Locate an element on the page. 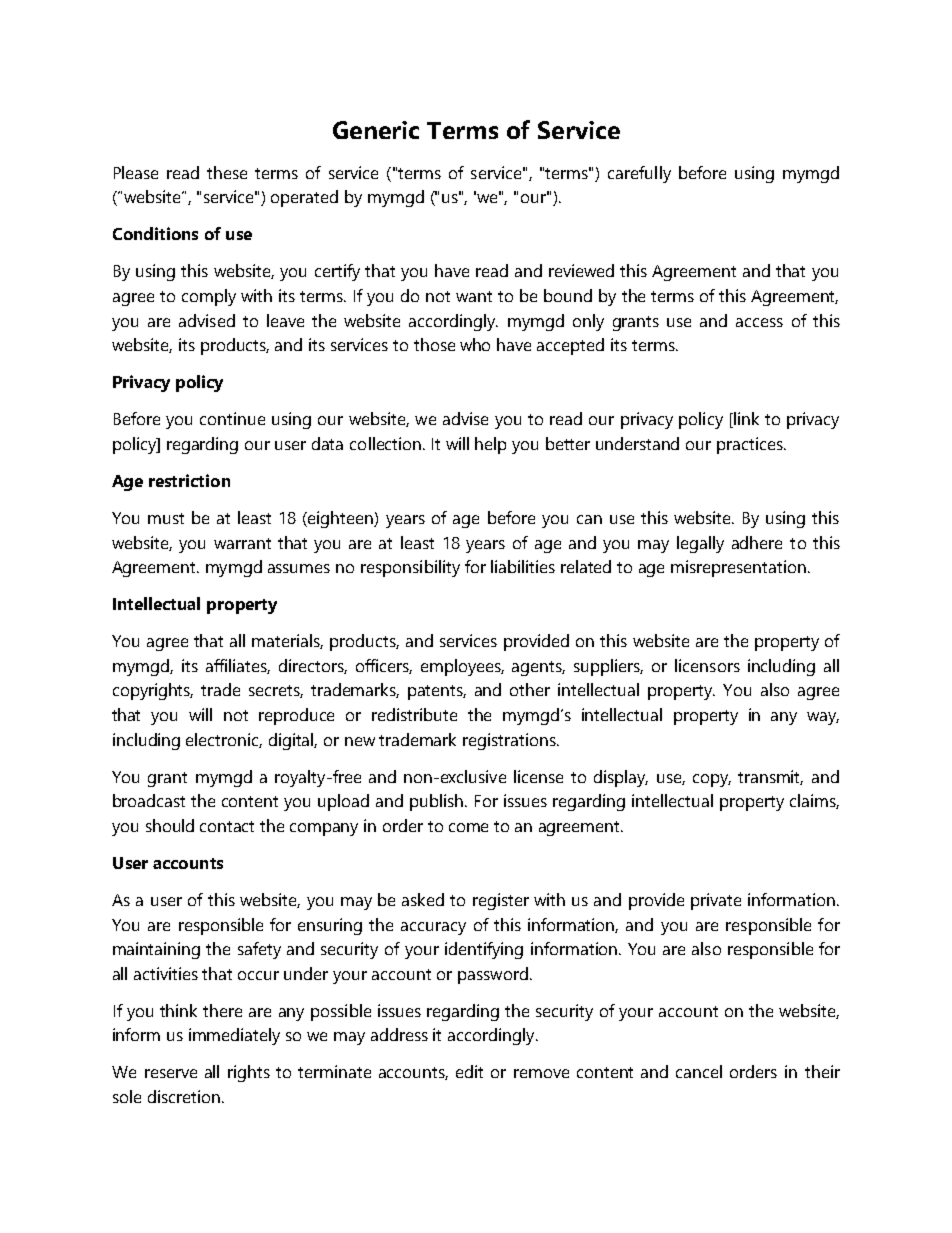  warrant is located at coordinates (242, 543).
